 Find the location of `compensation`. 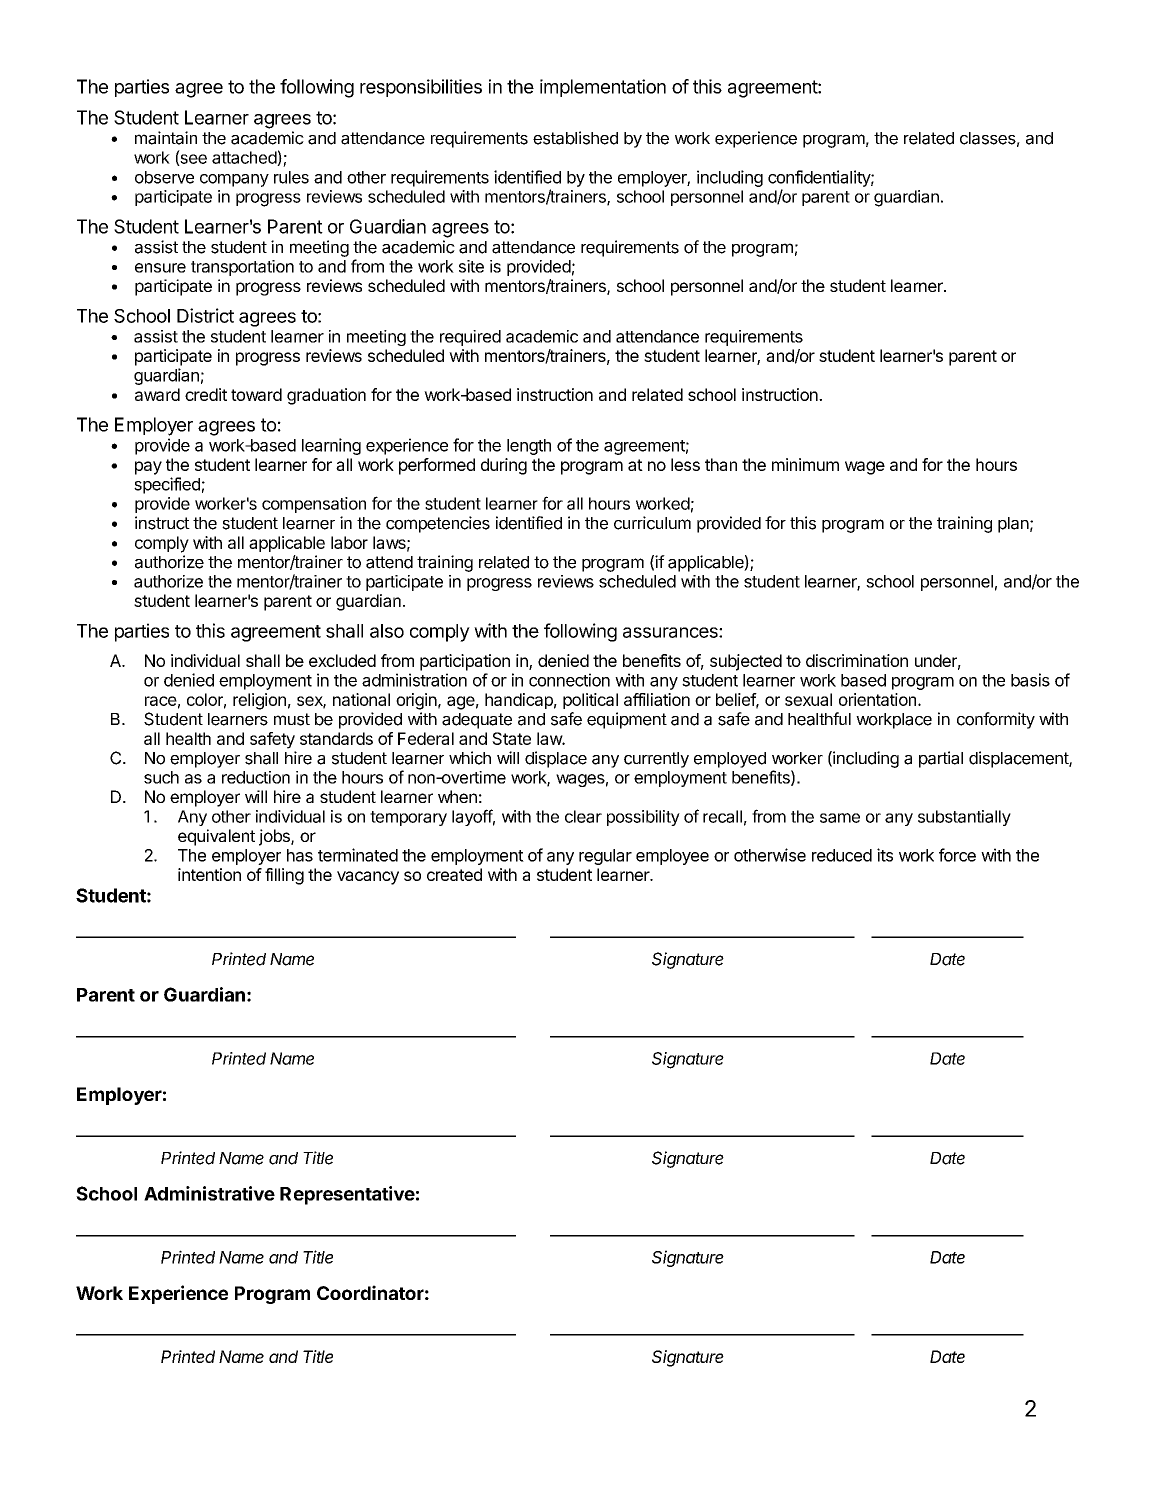

compensation is located at coordinates (314, 505).
